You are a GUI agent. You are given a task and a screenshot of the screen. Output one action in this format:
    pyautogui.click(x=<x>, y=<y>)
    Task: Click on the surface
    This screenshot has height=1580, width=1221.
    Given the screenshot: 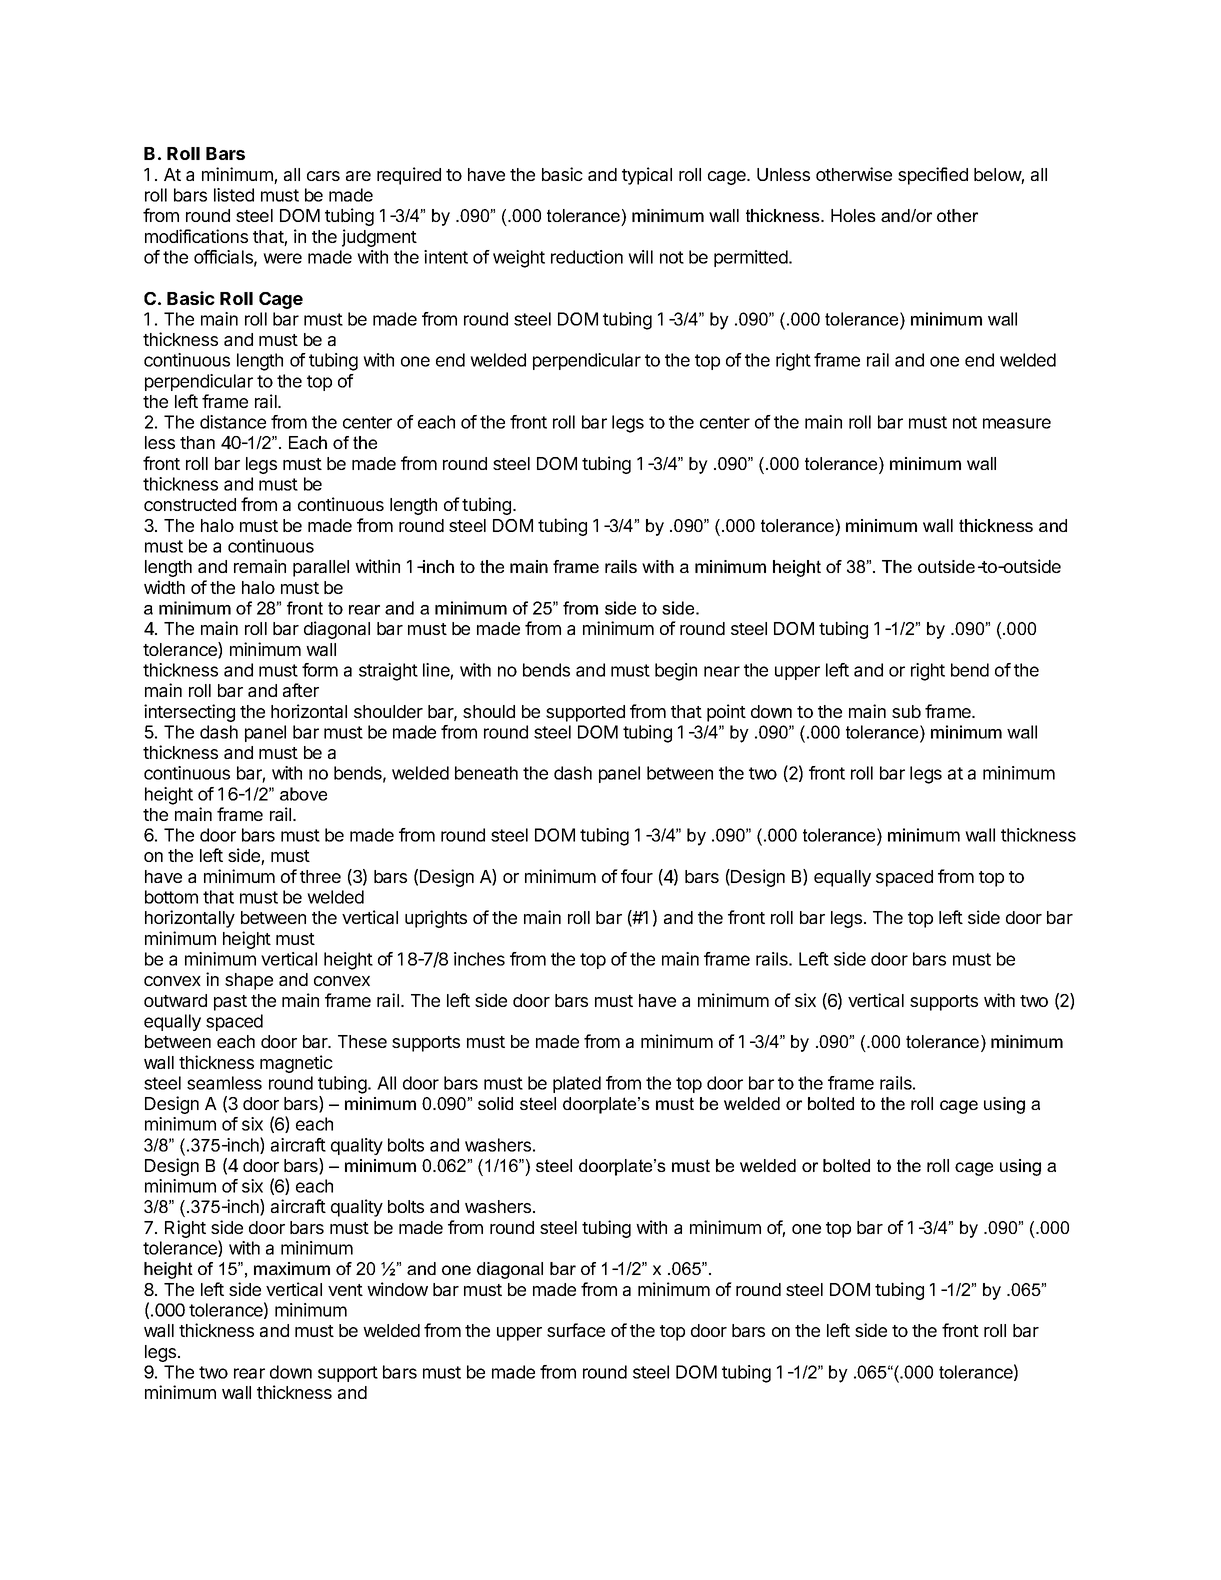 What is the action you would take?
    pyautogui.click(x=576, y=1330)
